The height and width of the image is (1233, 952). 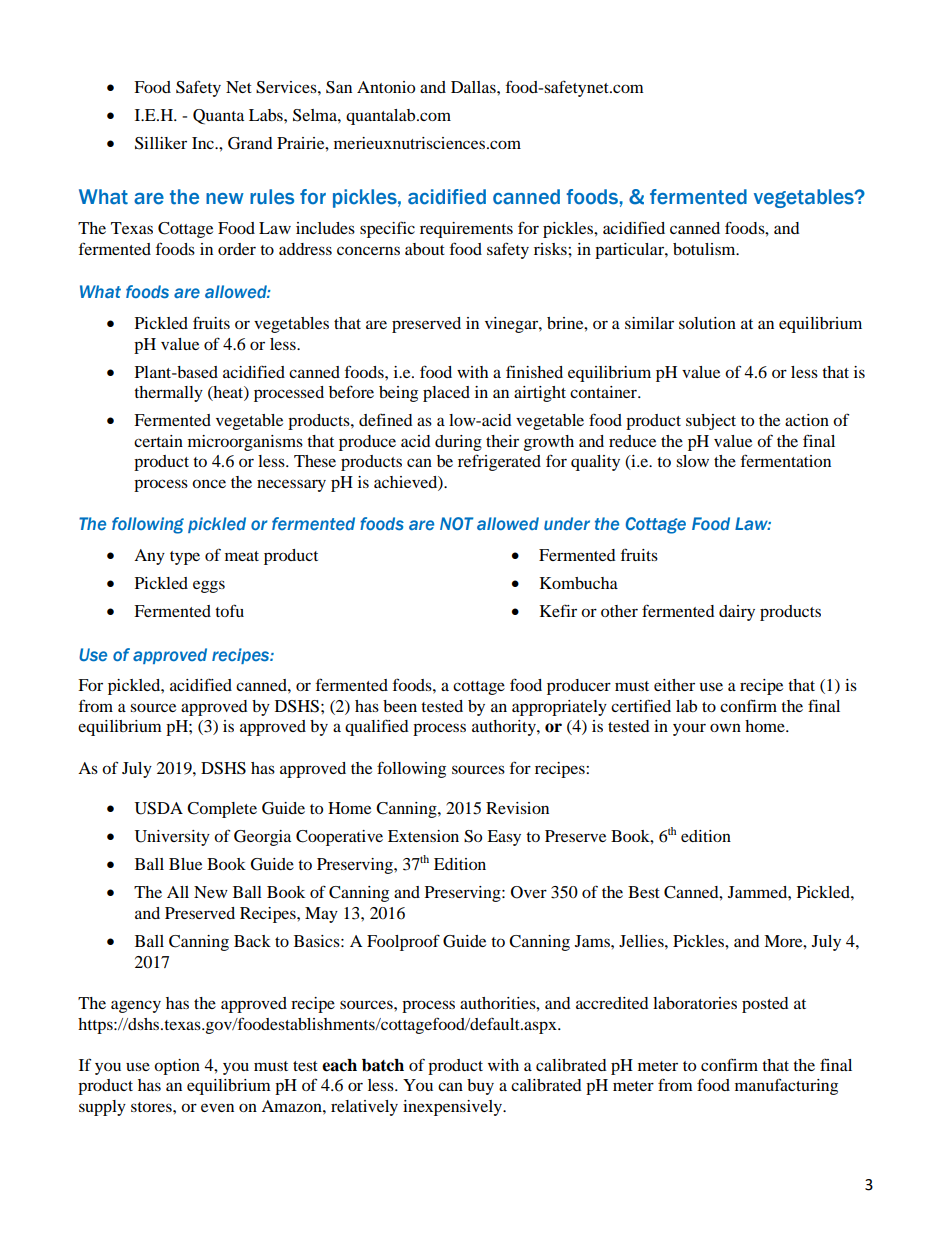 What do you see at coordinates (711, 422) in the image?
I see `subject` at bounding box center [711, 422].
